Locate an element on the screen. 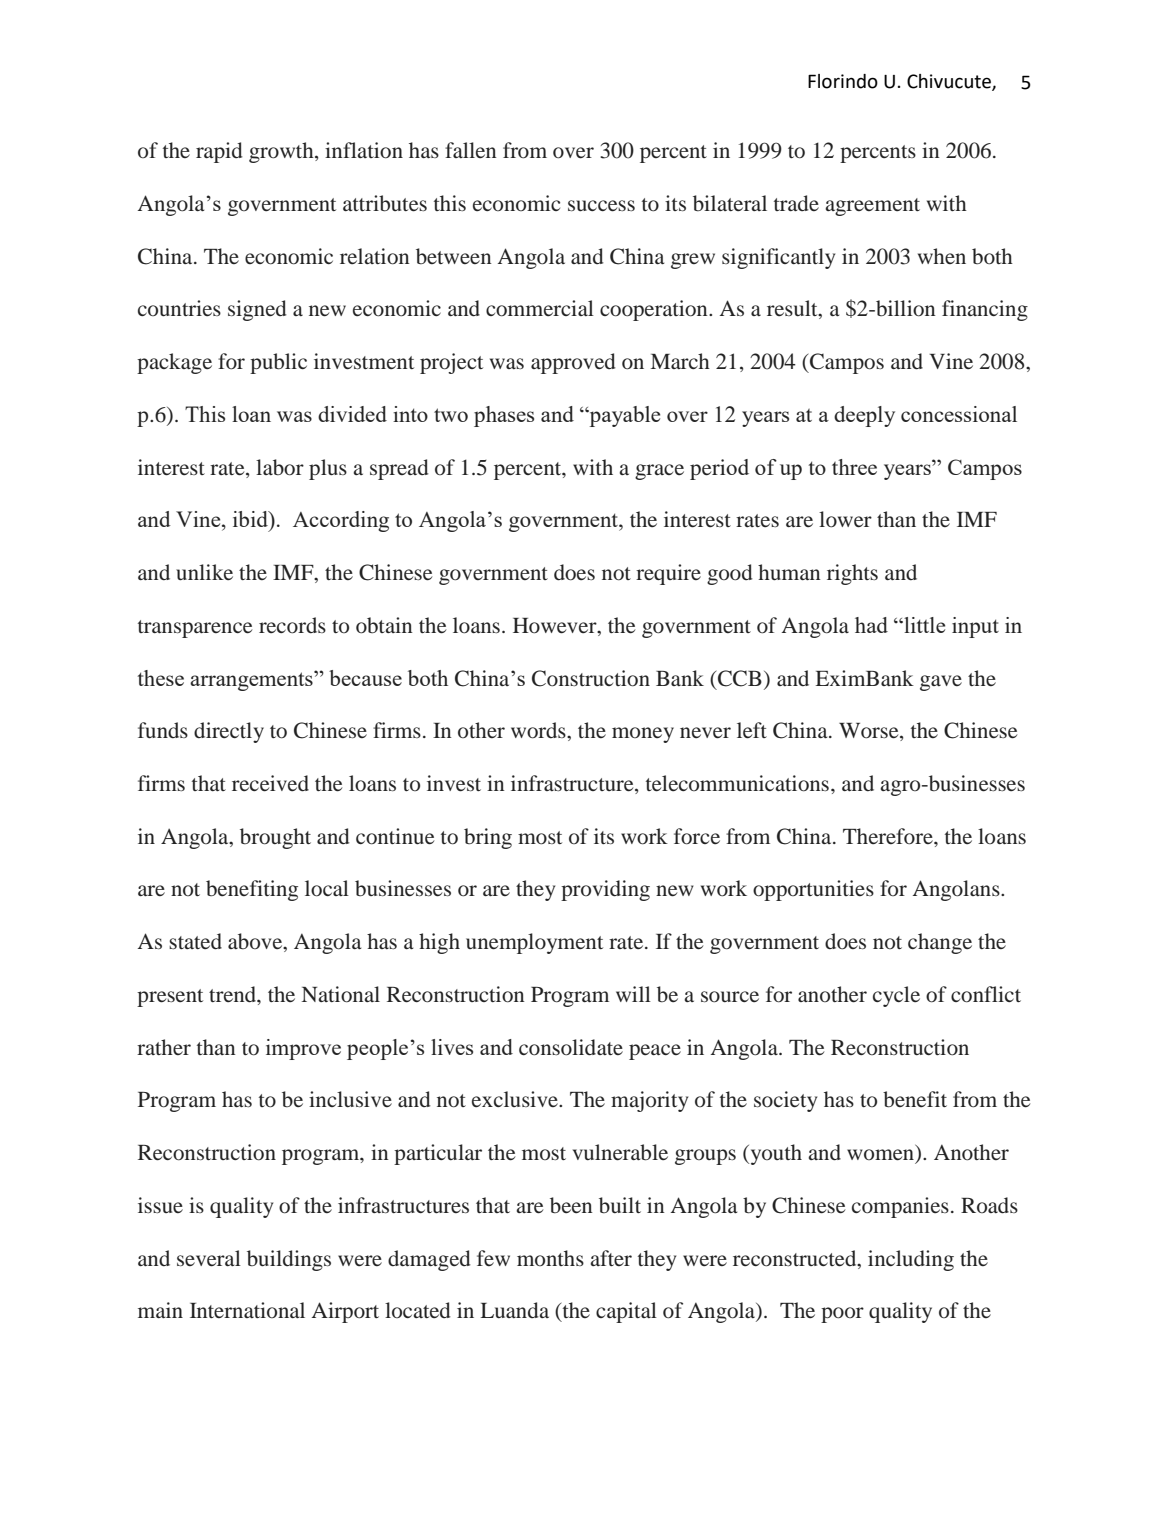 The image size is (1169, 1513). directly is located at coordinates (229, 732).
